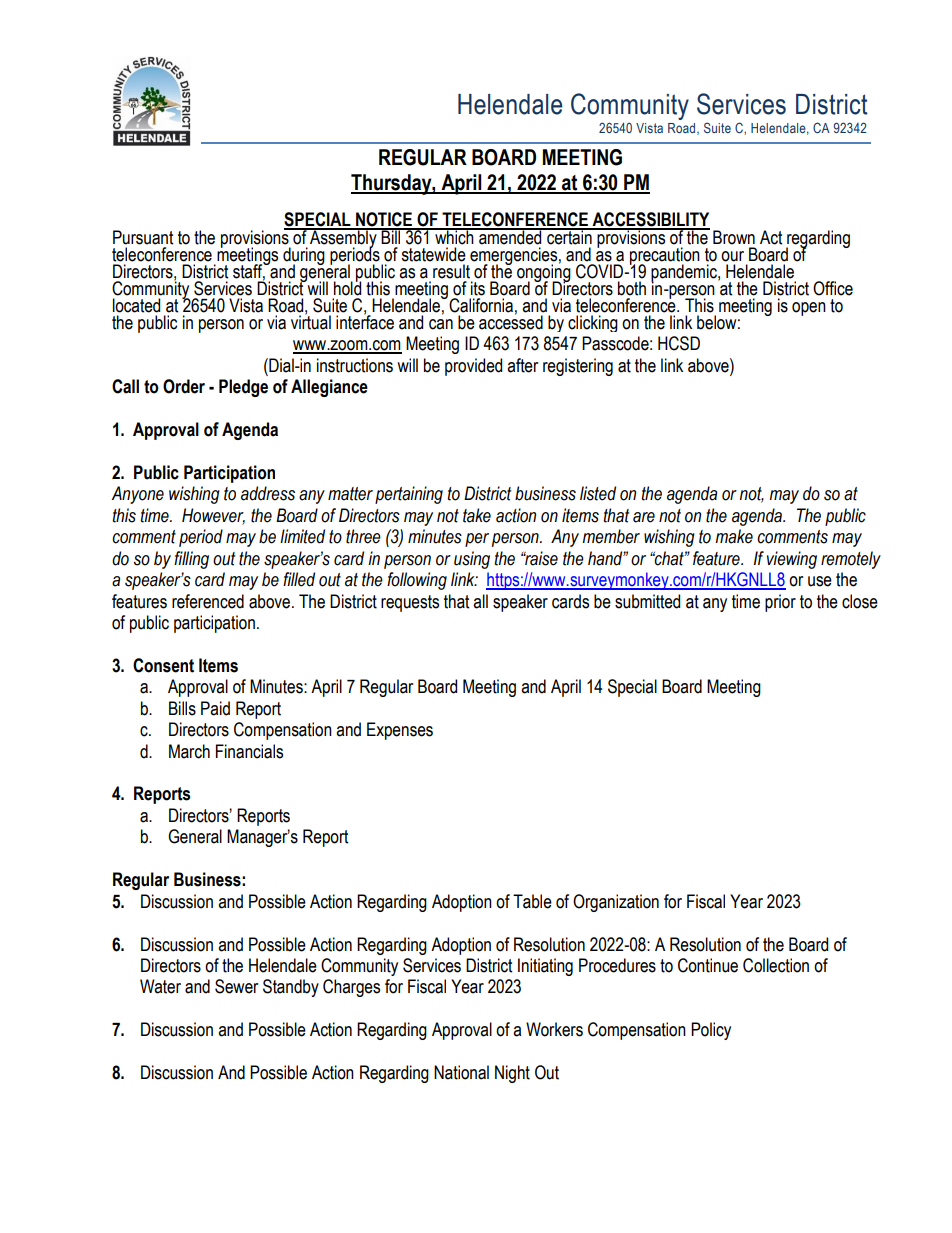 This document has width=952, height=1233. What do you see at coordinates (143, 237) in the document?
I see `Pursuant` at bounding box center [143, 237].
